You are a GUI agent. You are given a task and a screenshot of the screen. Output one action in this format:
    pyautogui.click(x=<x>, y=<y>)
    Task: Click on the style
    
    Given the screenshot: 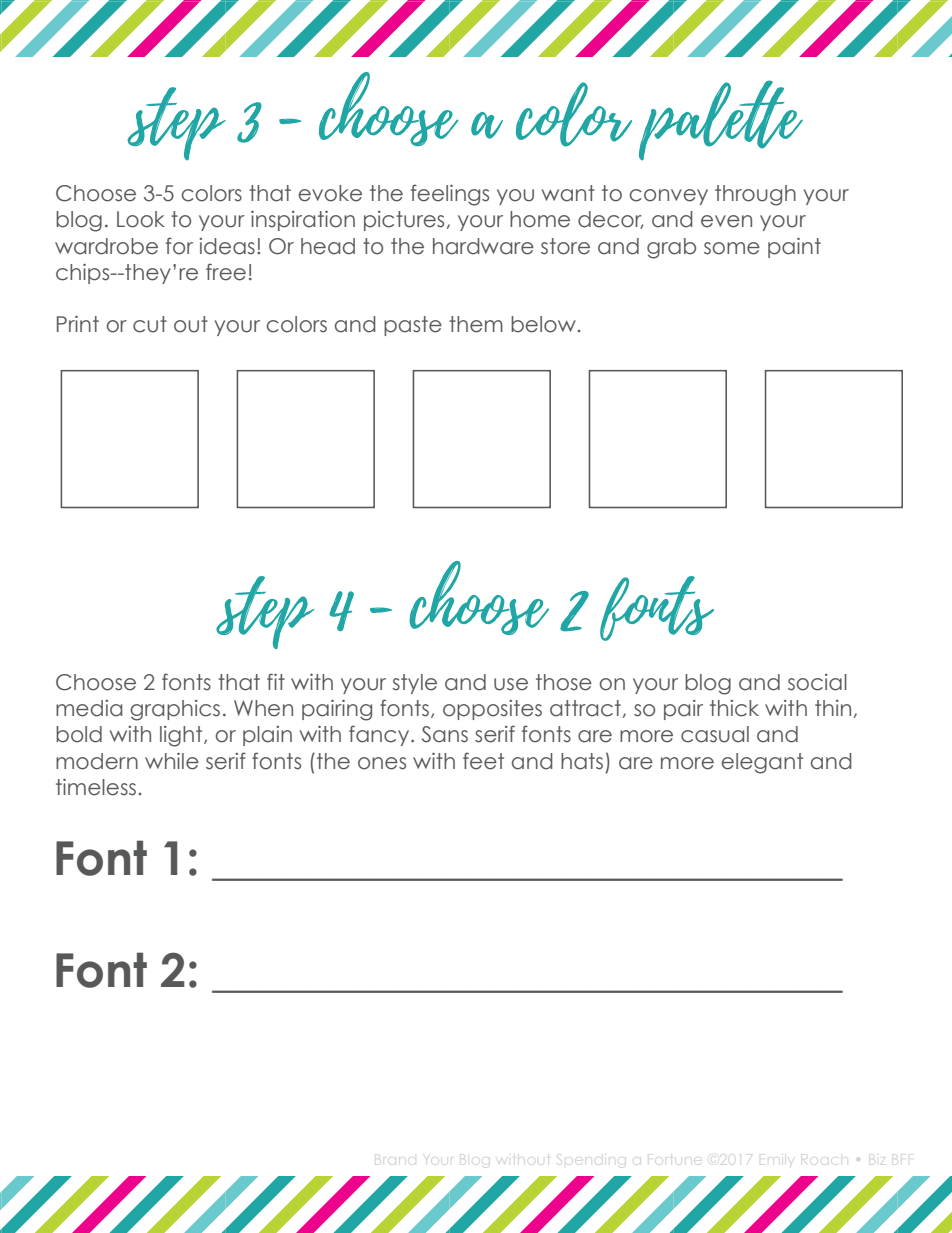 What is the action you would take?
    pyautogui.click(x=415, y=684)
